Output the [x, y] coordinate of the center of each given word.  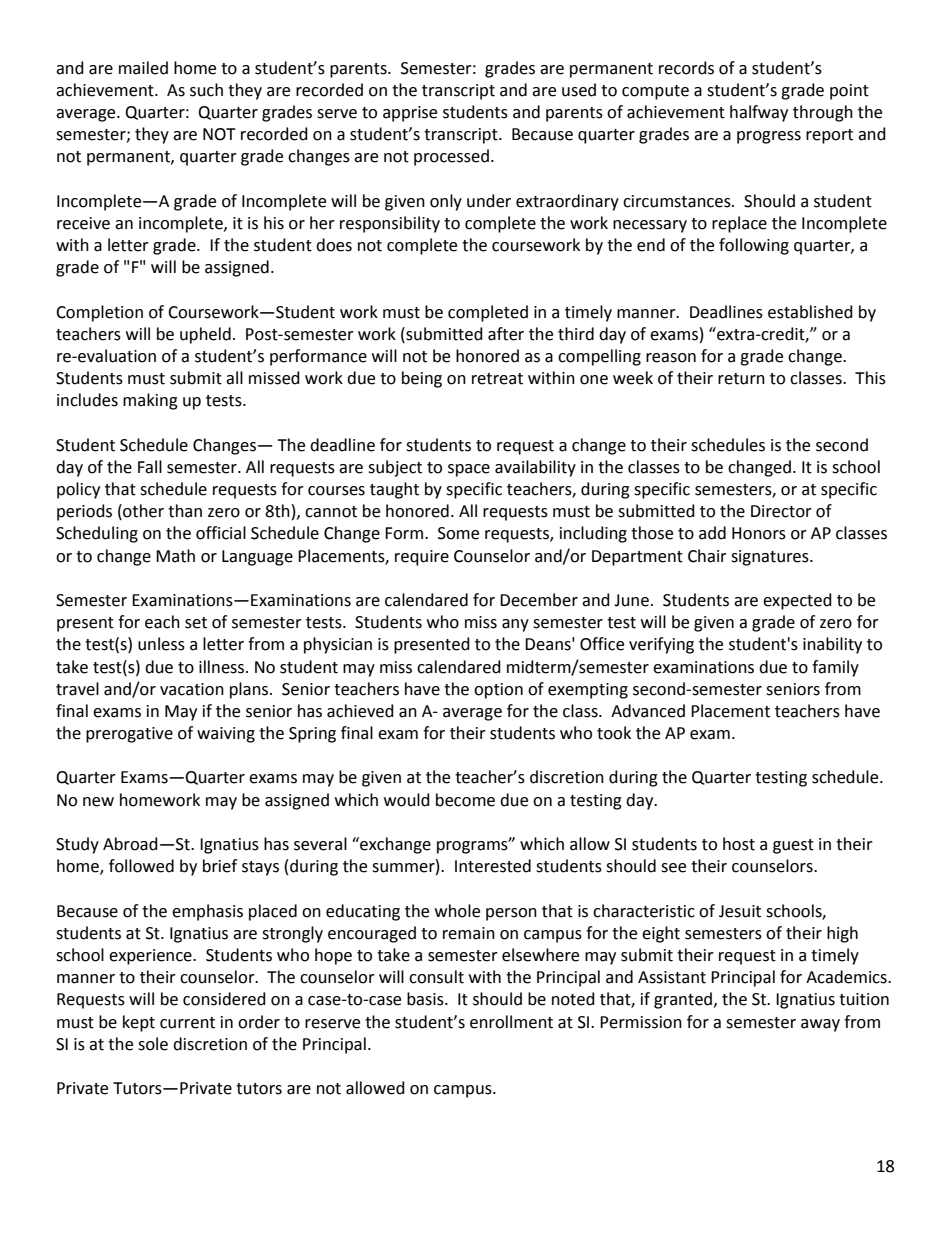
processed [451, 157]
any [515, 625]
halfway [759, 113]
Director [781, 511]
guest [793, 846]
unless [161, 644]
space [469, 470]
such [206, 90]
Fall [150, 467]
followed [141, 866]
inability [832, 645]
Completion [99, 313]
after [506, 334]
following [754, 246]
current [187, 1023]
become [465, 800]
